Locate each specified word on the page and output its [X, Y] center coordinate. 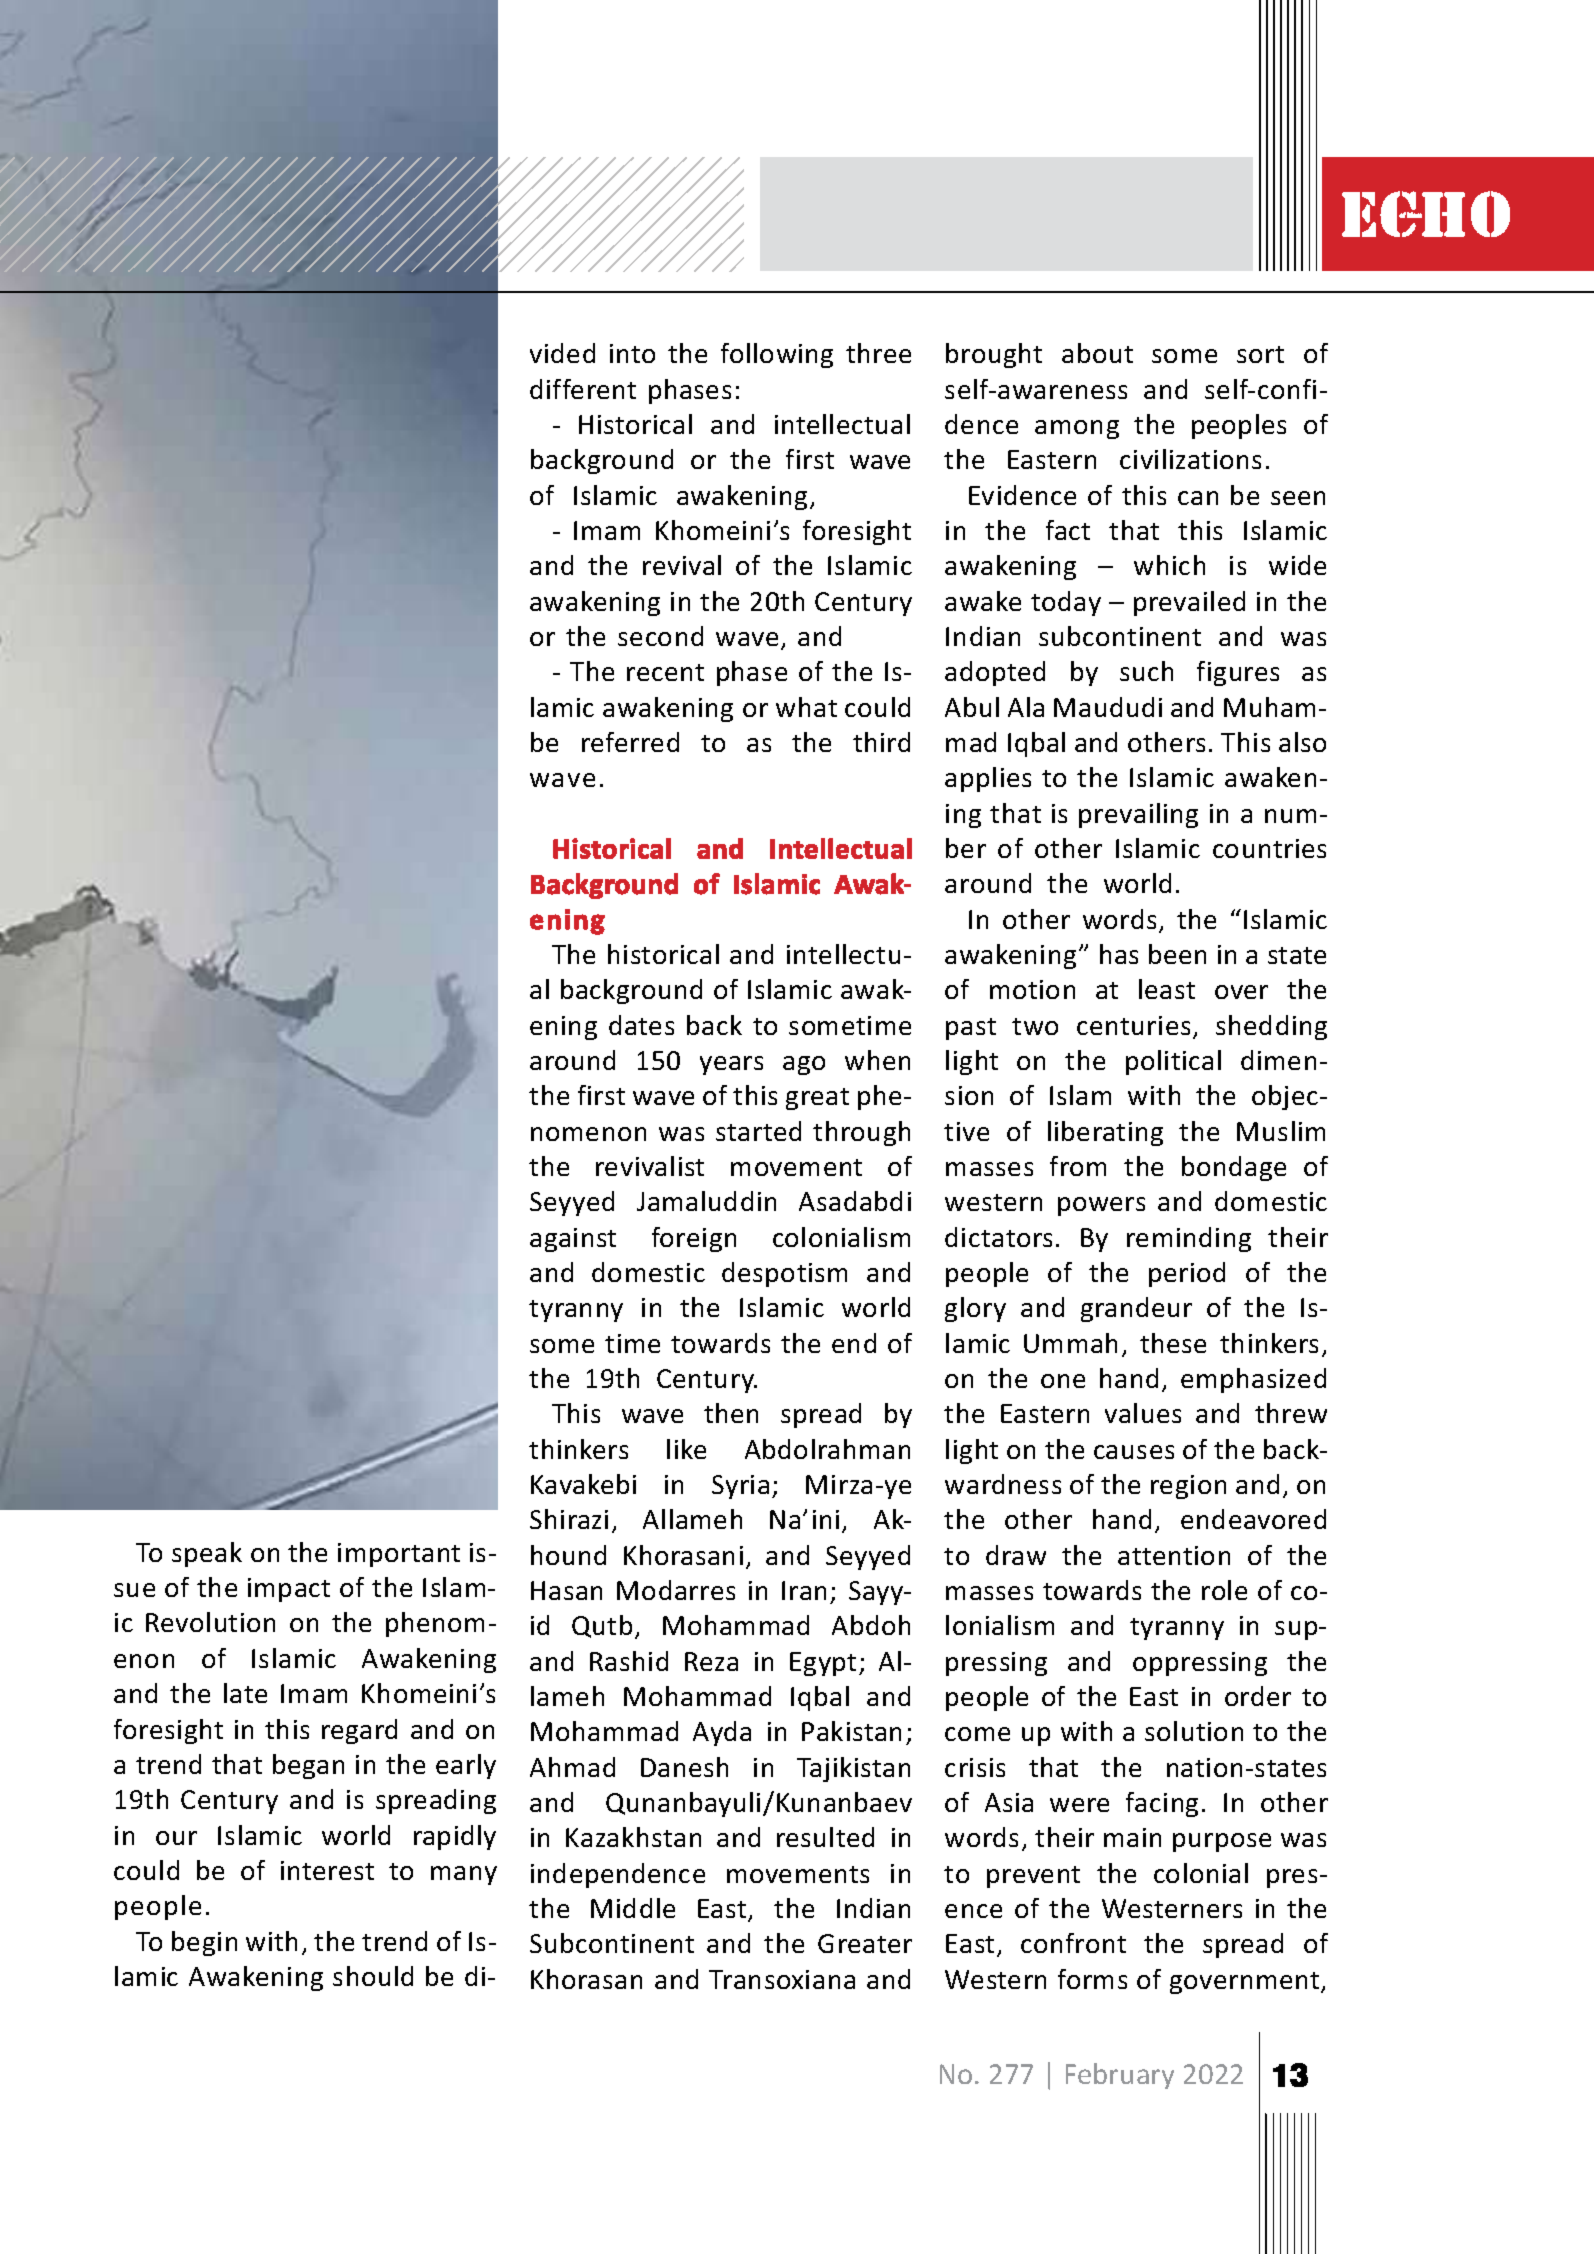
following [777, 355]
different [583, 389]
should [373, 1976]
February [1120, 2076]
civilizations [1190, 459]
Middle [633, 1908]
